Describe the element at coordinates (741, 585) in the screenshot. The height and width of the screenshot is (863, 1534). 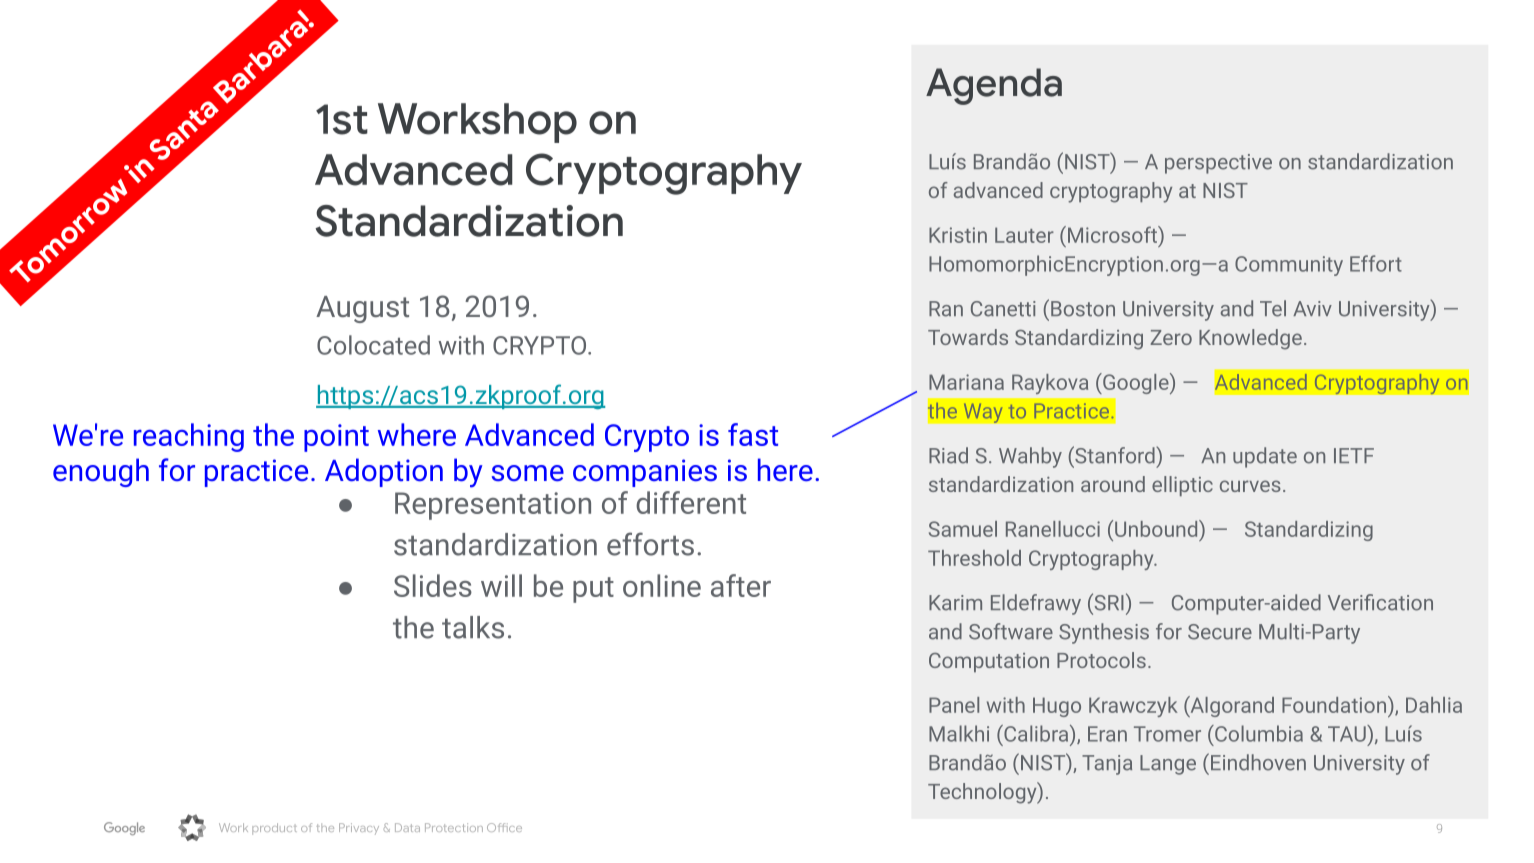
I see `after` at that location.
